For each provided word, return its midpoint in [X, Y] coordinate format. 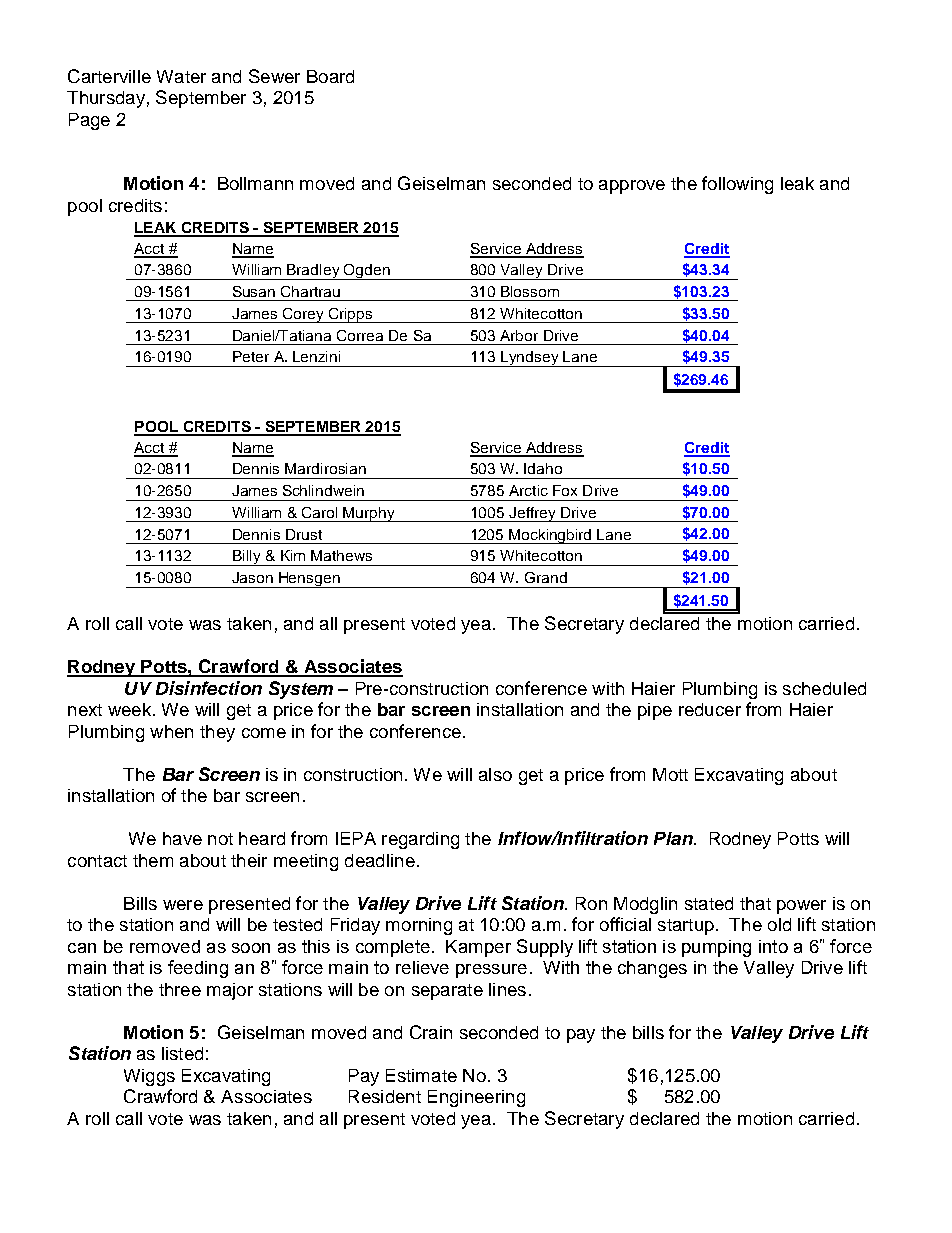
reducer [710, 709]
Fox [565, 490]
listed [182, 1053]
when [171, 731]
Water [181, 76]
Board [330, 76]
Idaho [543, 468]
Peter [251, 356]
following [737, 185]
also [495, 774]
